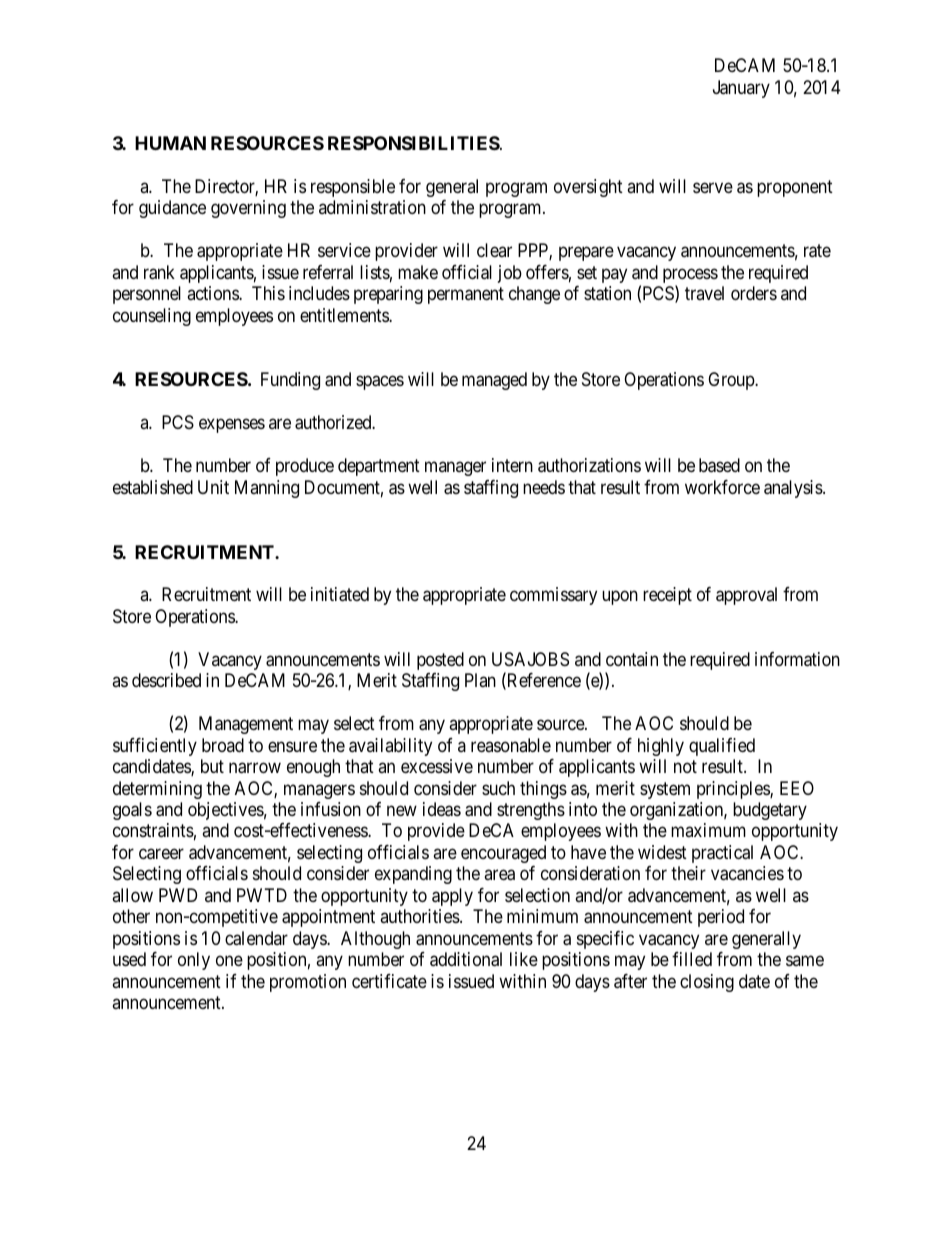  What do you see at coordinates (466, 296) in the image?
I see `permanent` at bounding box center [466, 296].
